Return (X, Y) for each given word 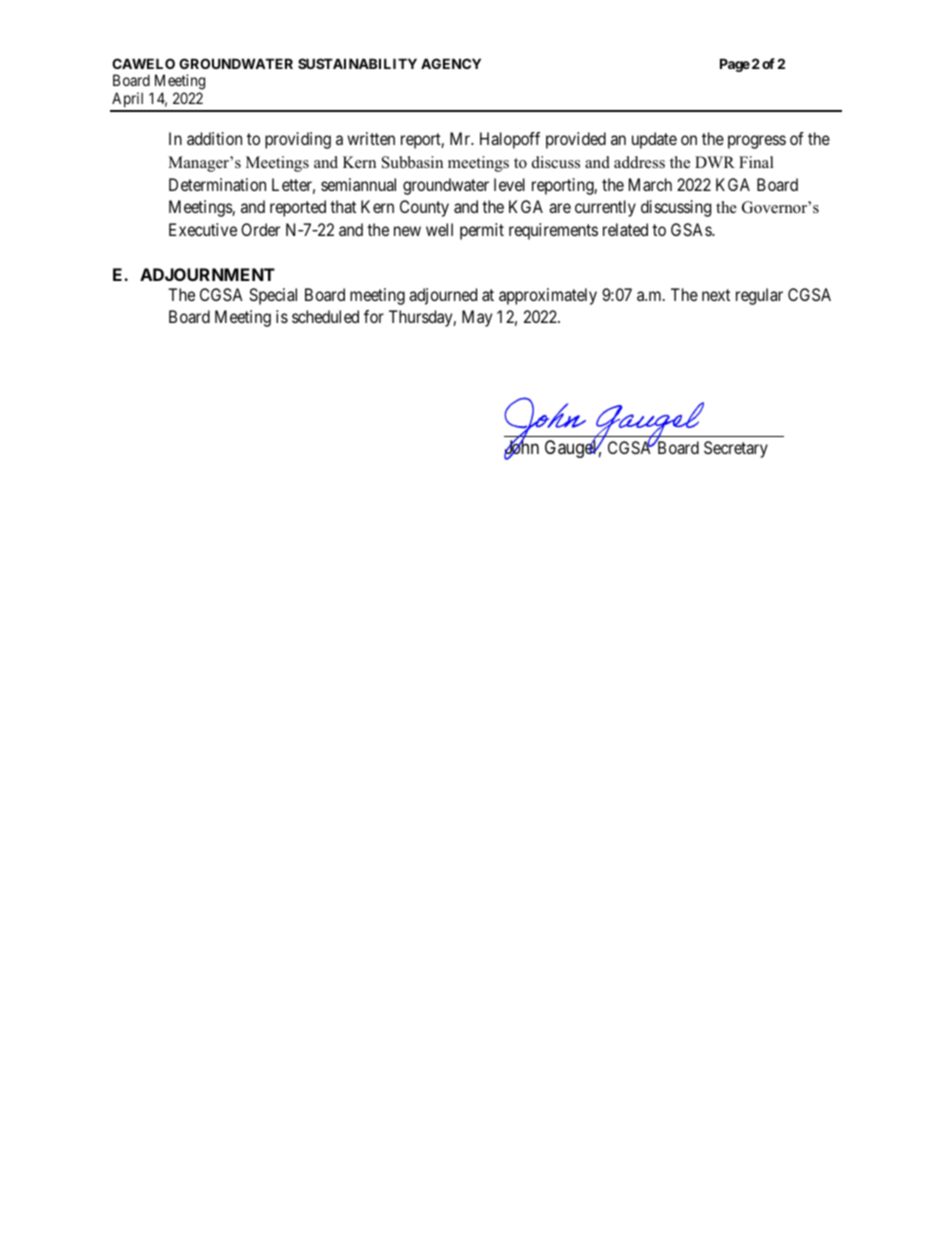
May (477, 318)
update (654, 140)
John (521, 448)
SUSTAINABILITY (357, 63)
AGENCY (451, 63)
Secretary (736, 449)
